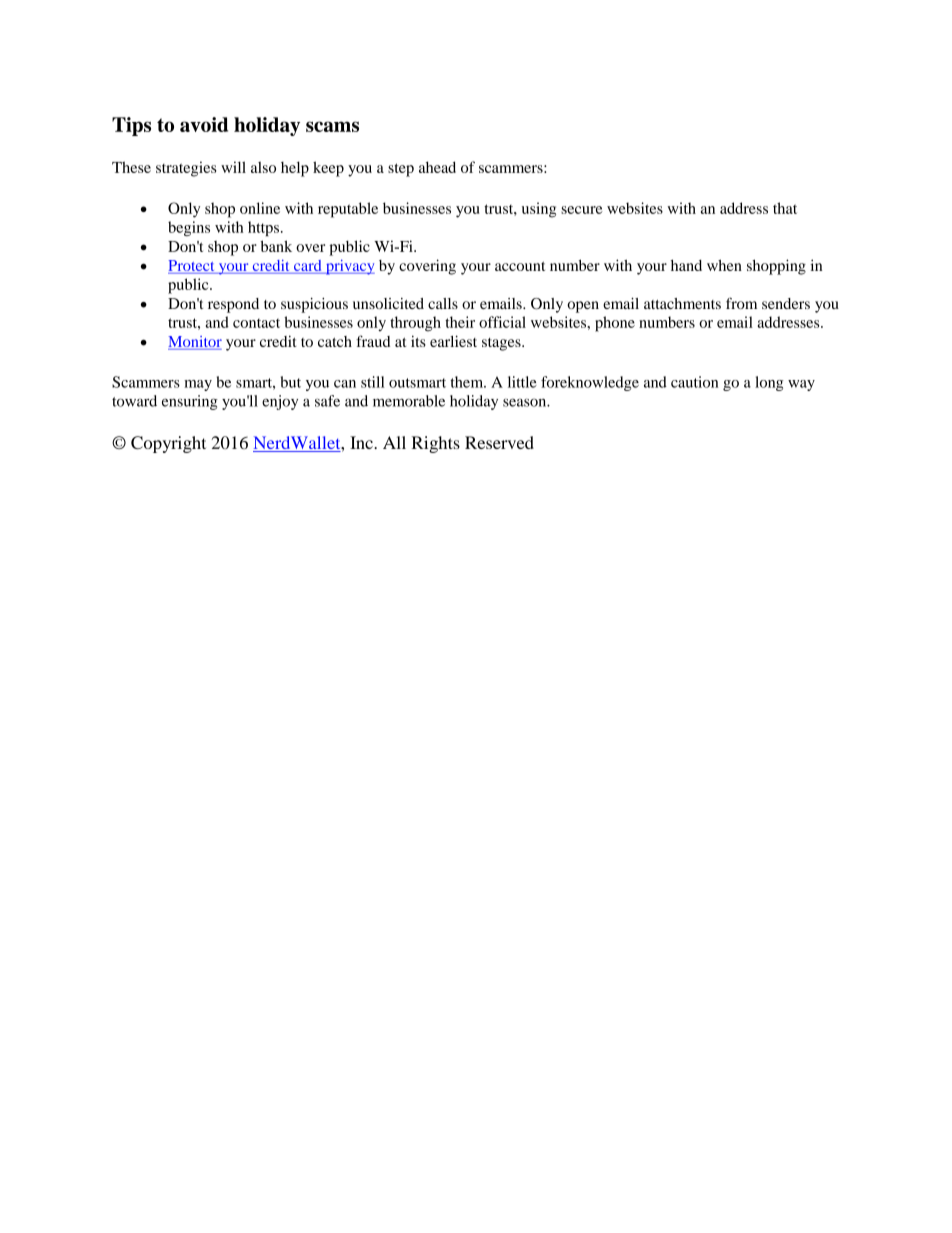 This screenshot has height=1233, width=952. What do you see at coordinates (204, 124) in the screenshot?
I see `avoid` at bounding box center [204, 124].
